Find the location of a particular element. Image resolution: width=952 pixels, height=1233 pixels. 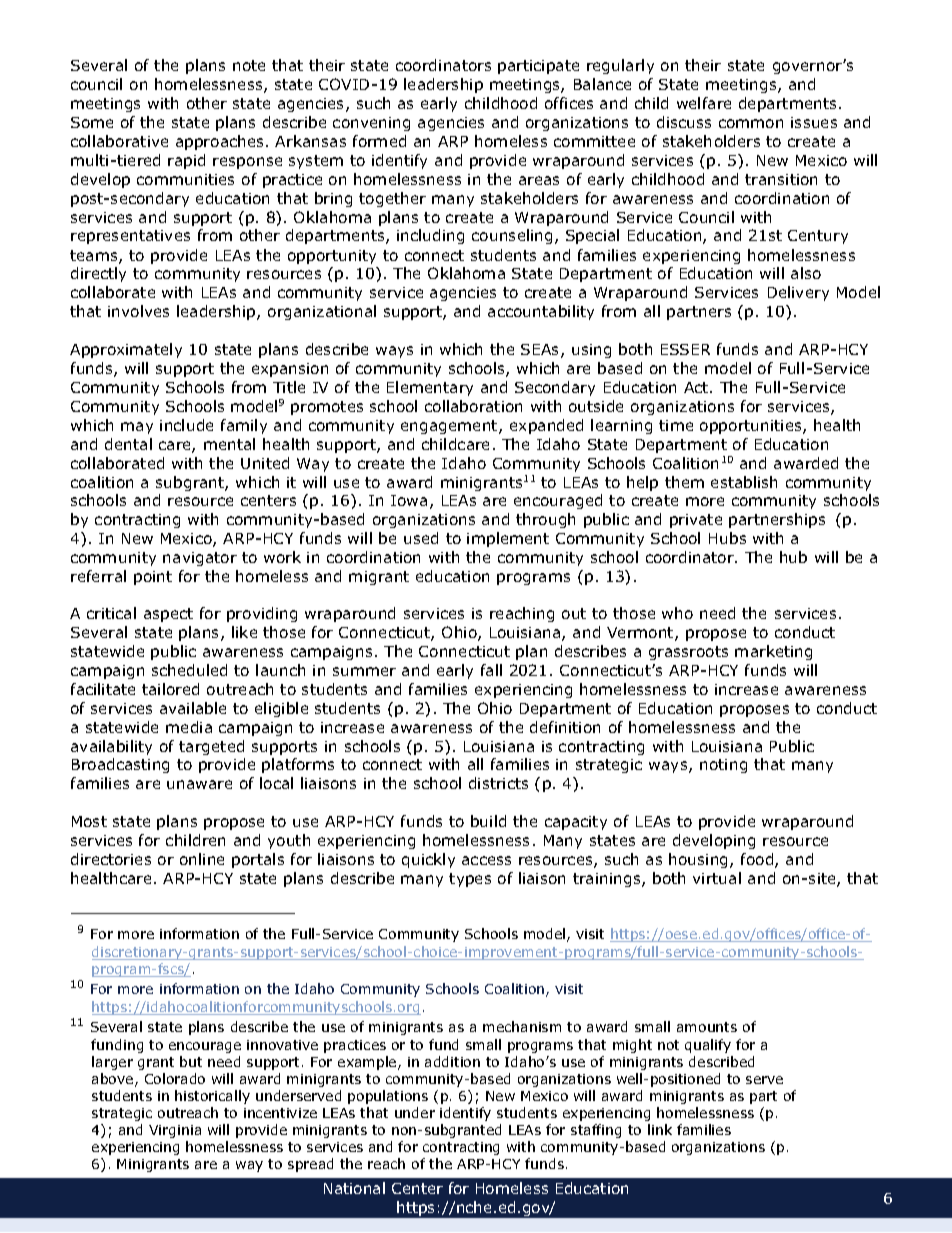

Virginia is located at coordinates (175, 1131).
